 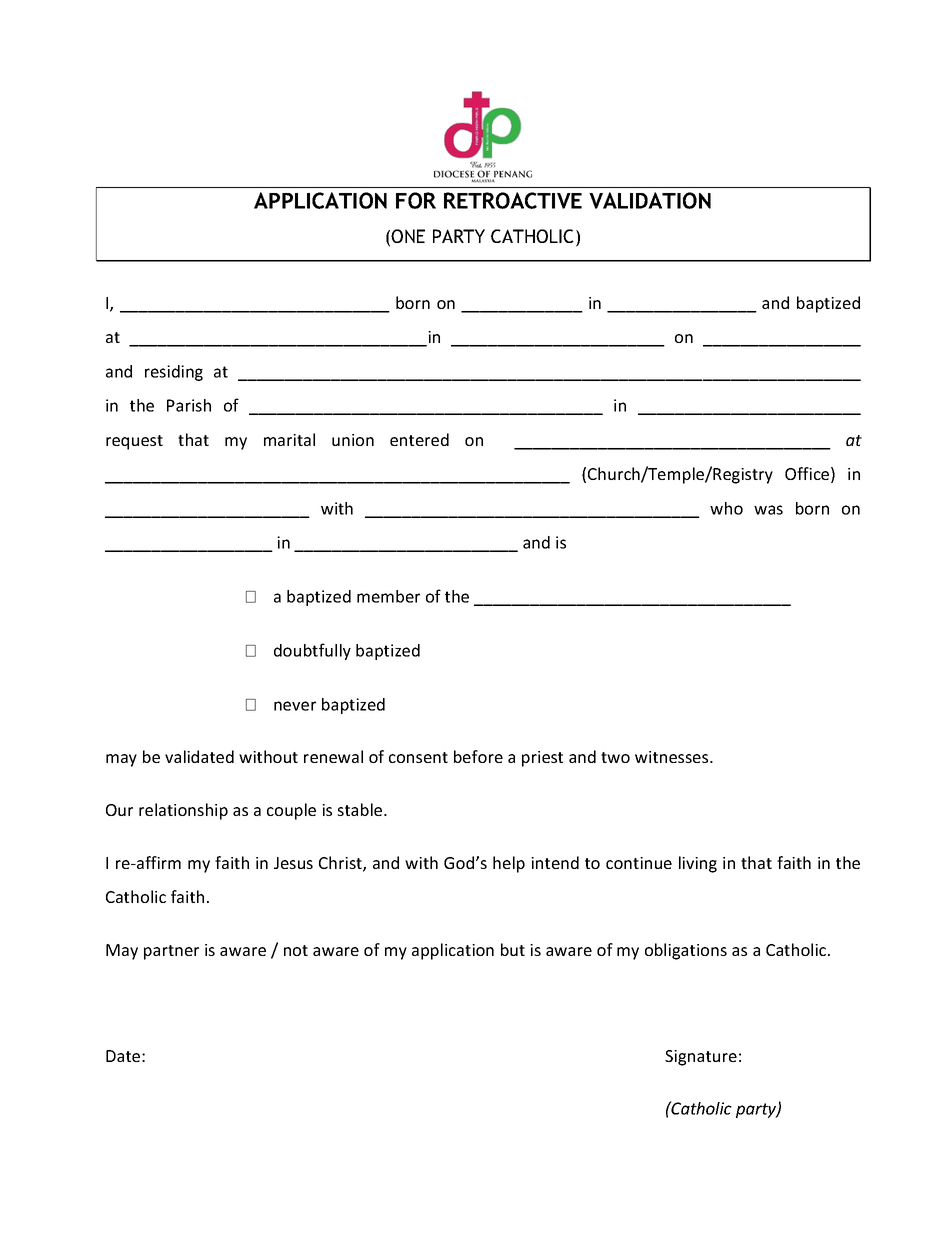 I want to click on member, so click(x=388, y=596).
